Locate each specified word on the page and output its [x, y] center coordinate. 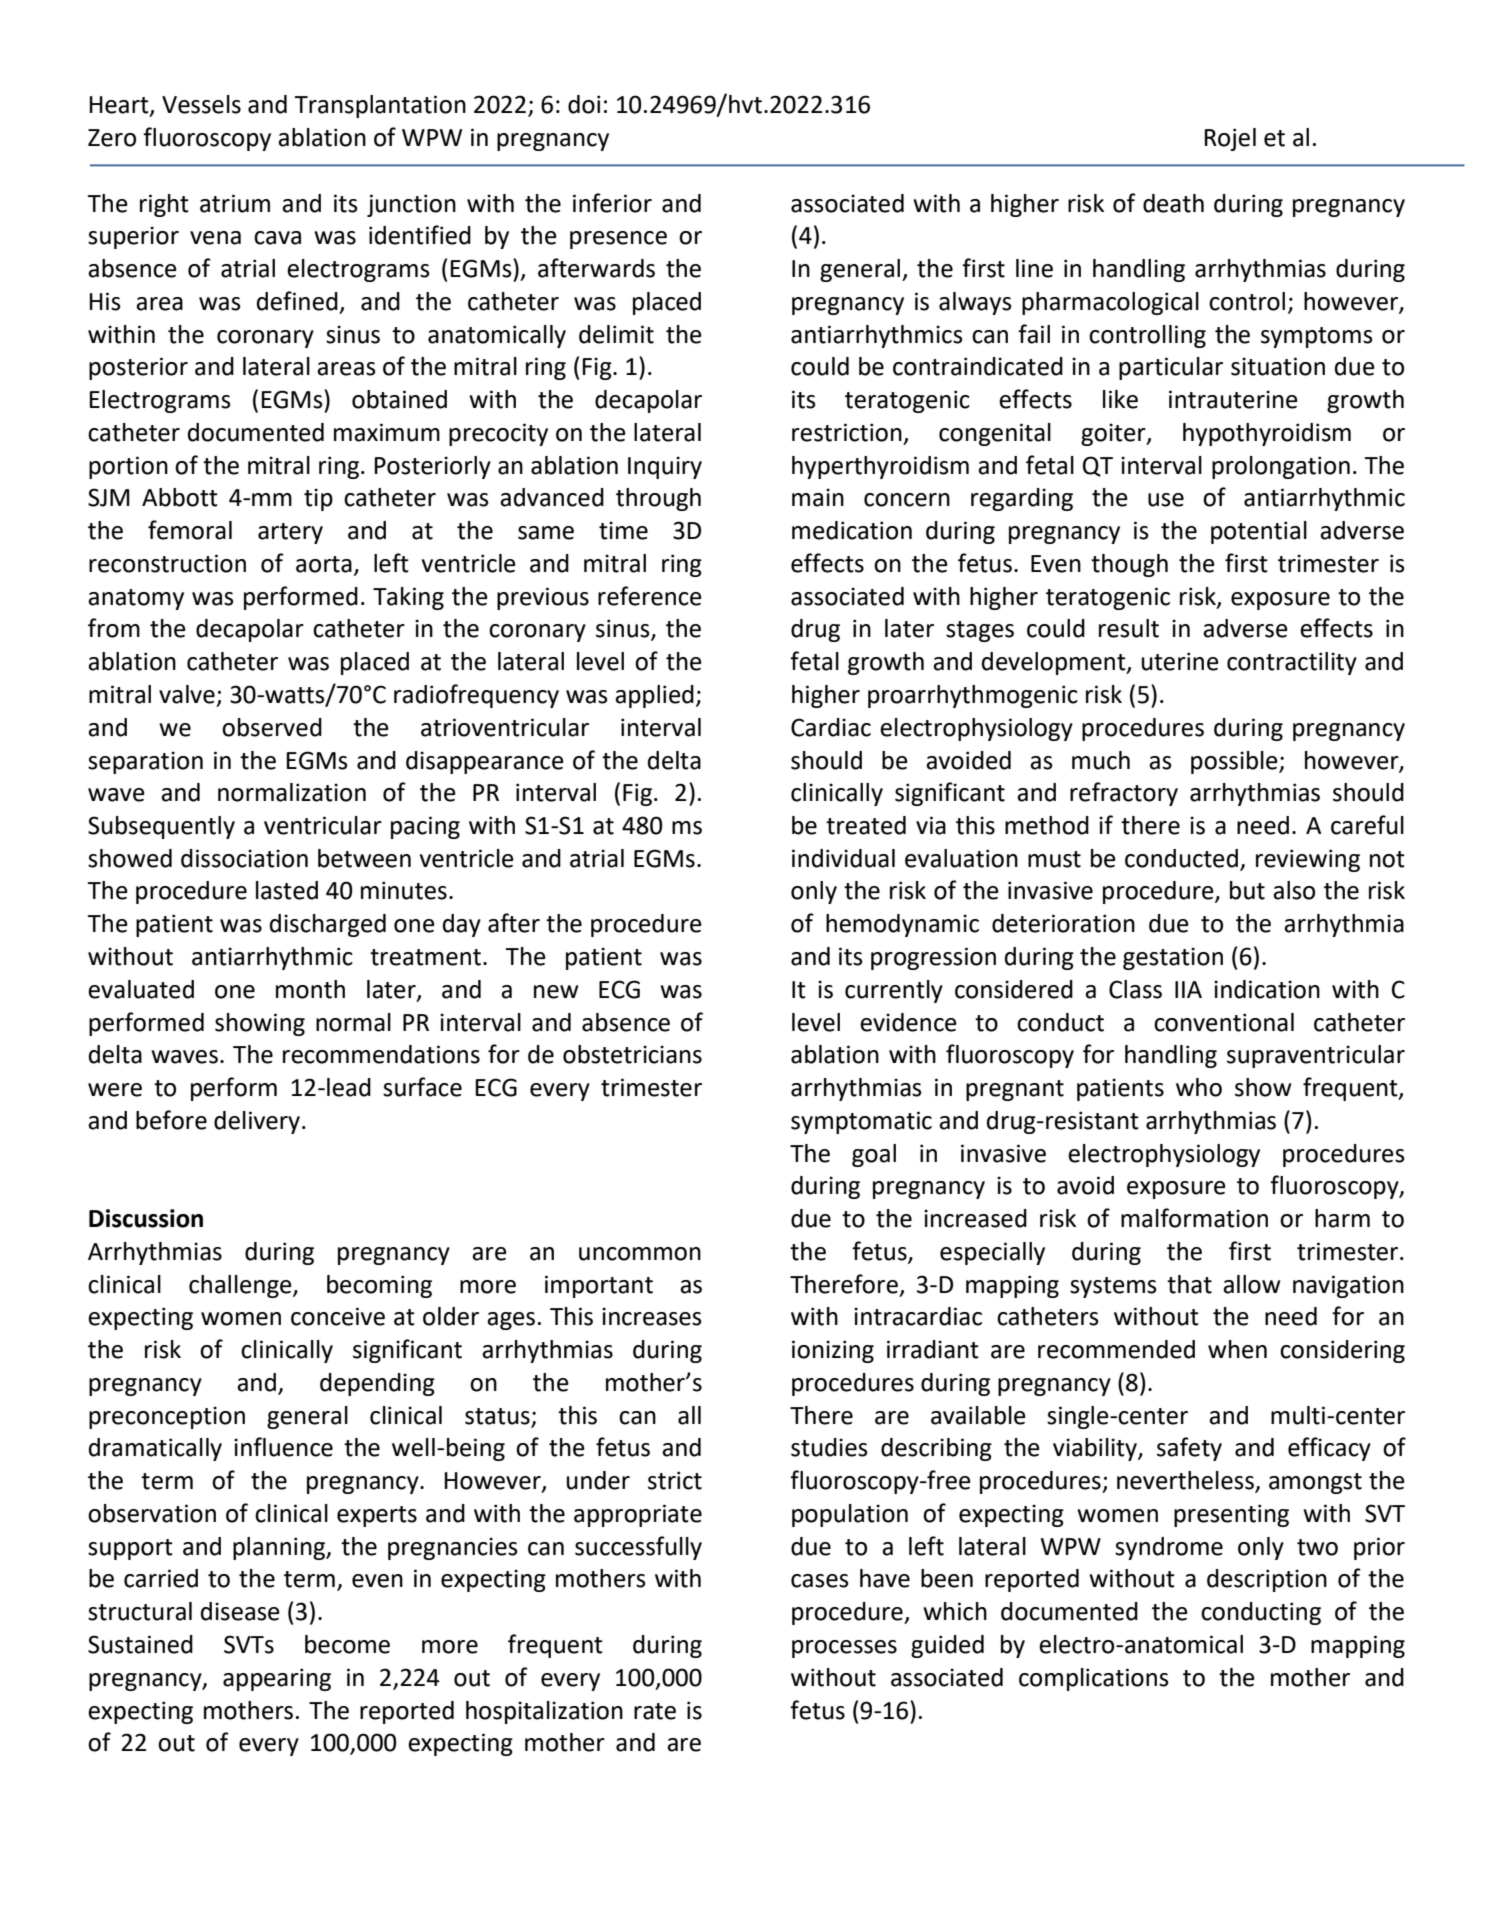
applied [654, 696]
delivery [258, 1122]
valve [187, 694]
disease [240, 1611]
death [1173, 203]
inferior [612, 203]
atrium [235, 203]
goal [874, 1155]
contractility [1292, 663]
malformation [1194, 1218]
